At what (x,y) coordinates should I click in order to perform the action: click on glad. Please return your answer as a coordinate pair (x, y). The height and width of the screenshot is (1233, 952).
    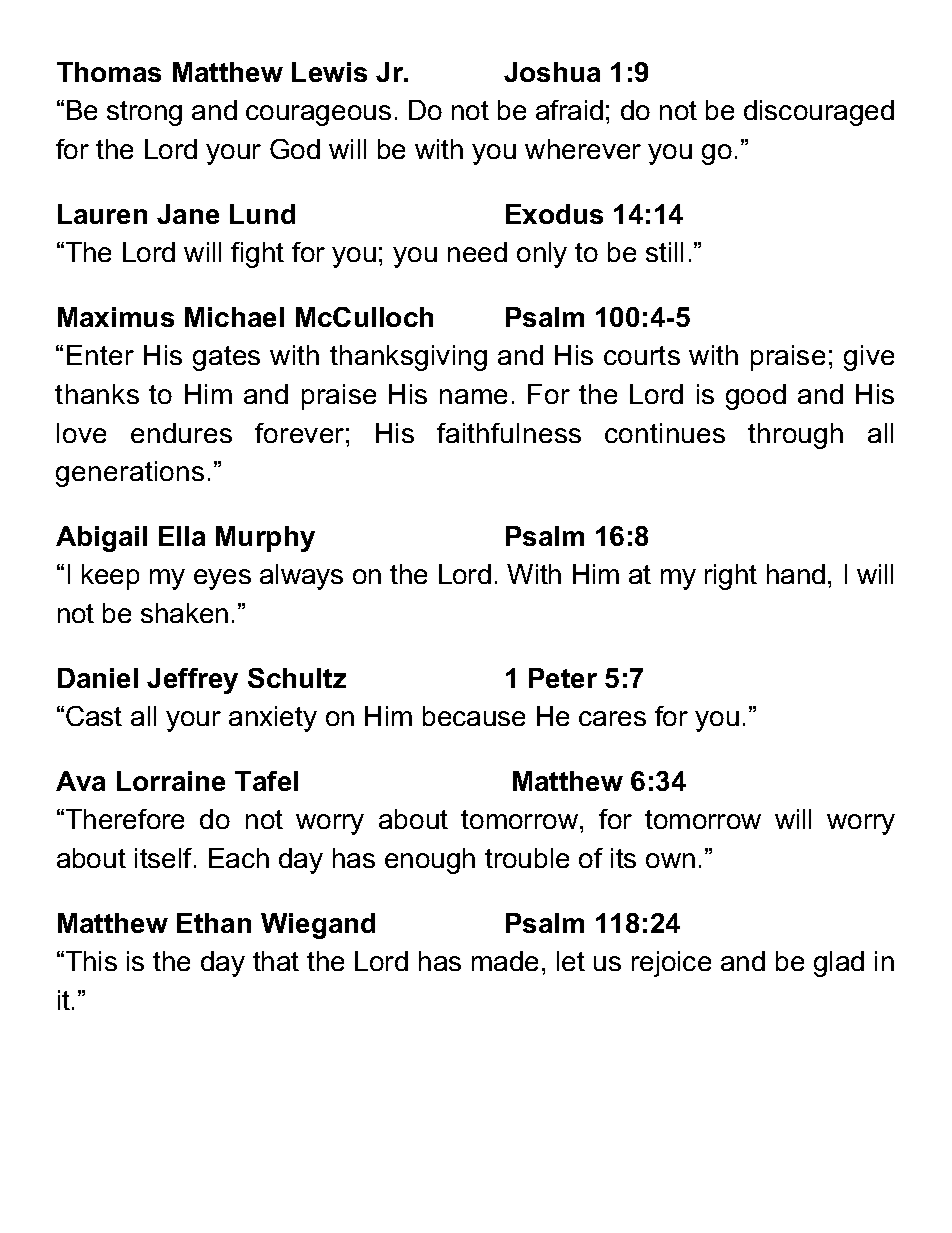
    Looking at the image, I should click on (839, 964).
